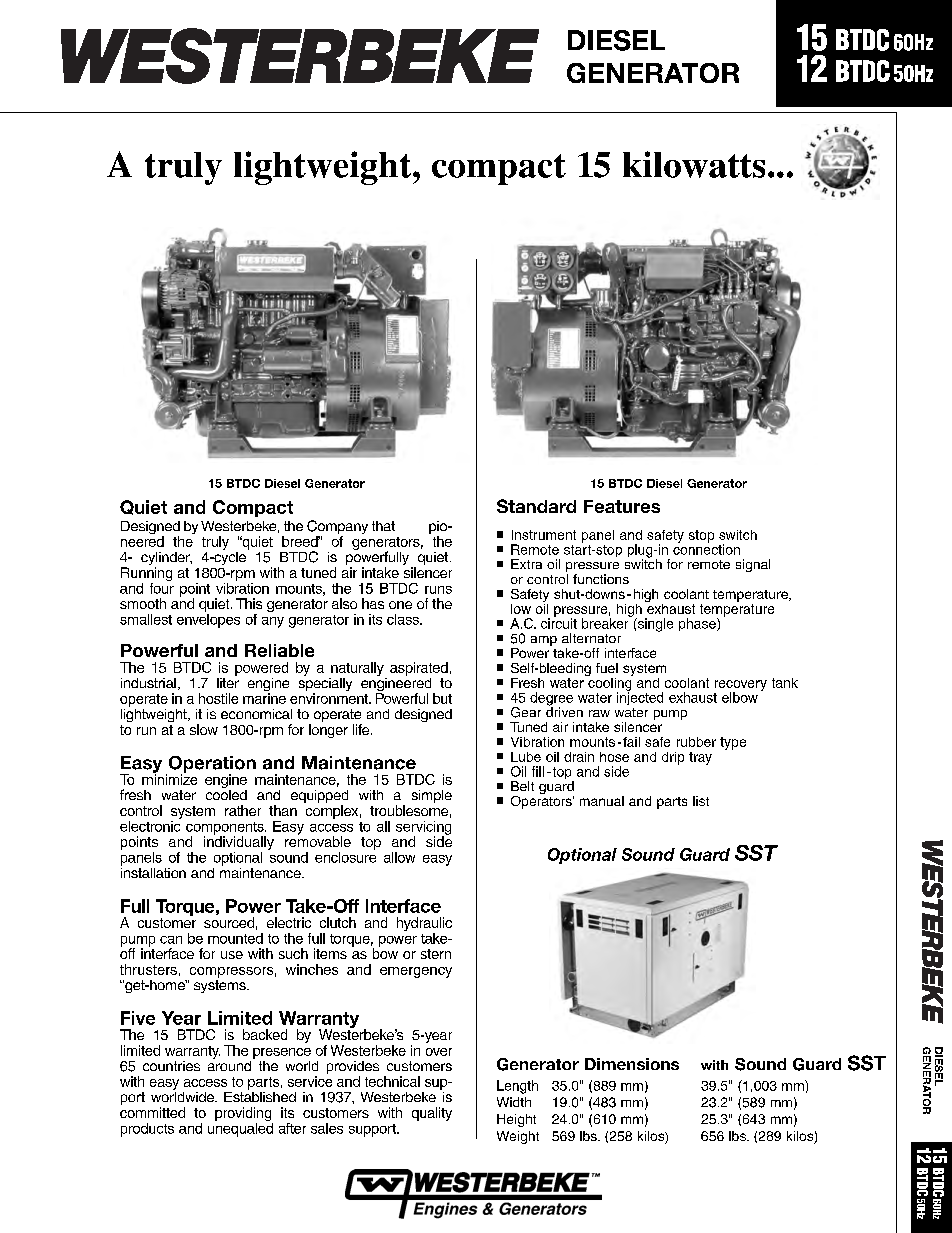  What do you see at coordinates (419, 669) in the screenshot?
I see `aspirated` at bounding box center [419, 669].
